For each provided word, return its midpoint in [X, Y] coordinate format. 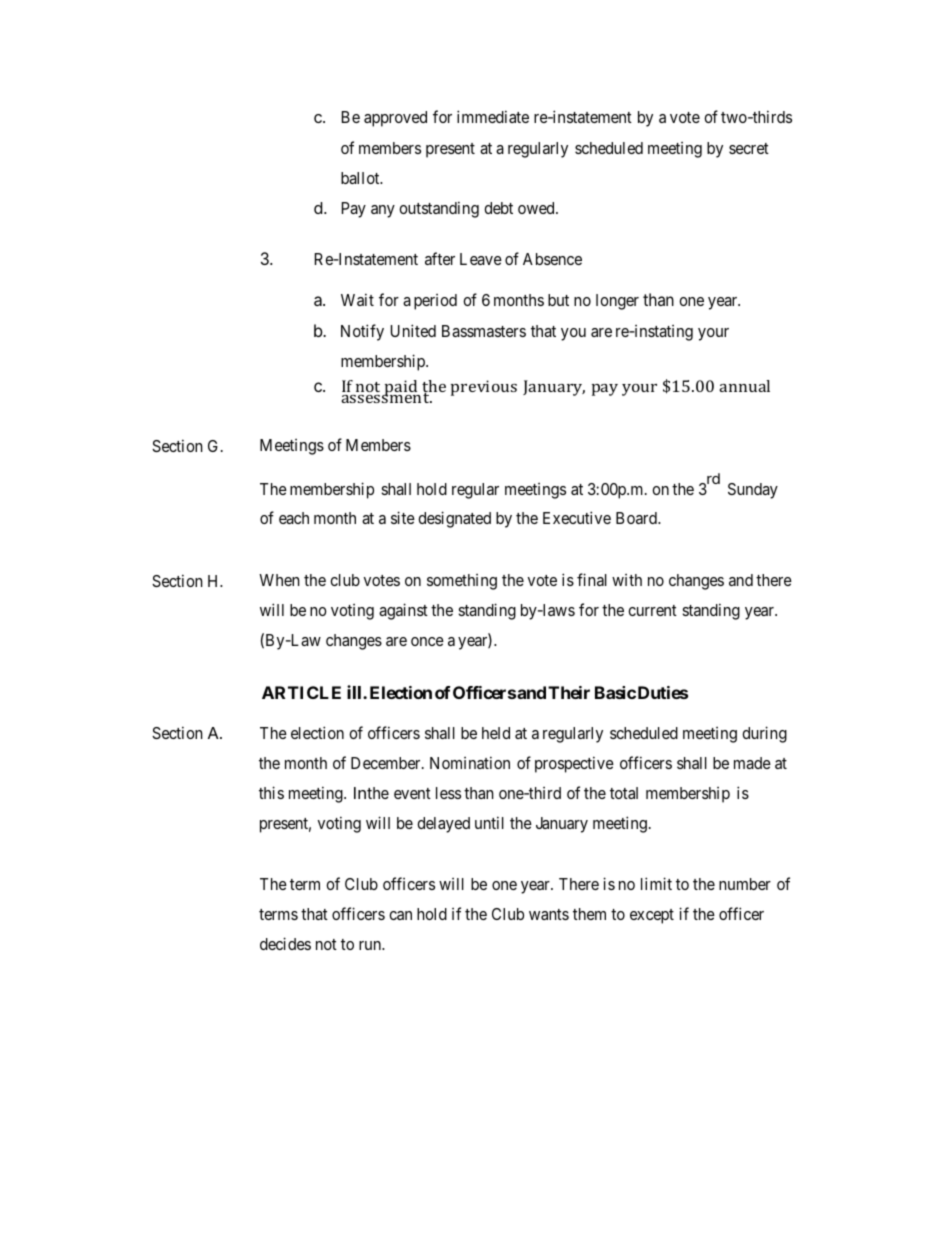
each [294, 518]
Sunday [753, 491]
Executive [577, 517]
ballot [361, 178]
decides [285, 943]
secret [749, 148]
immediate [493, 116]
